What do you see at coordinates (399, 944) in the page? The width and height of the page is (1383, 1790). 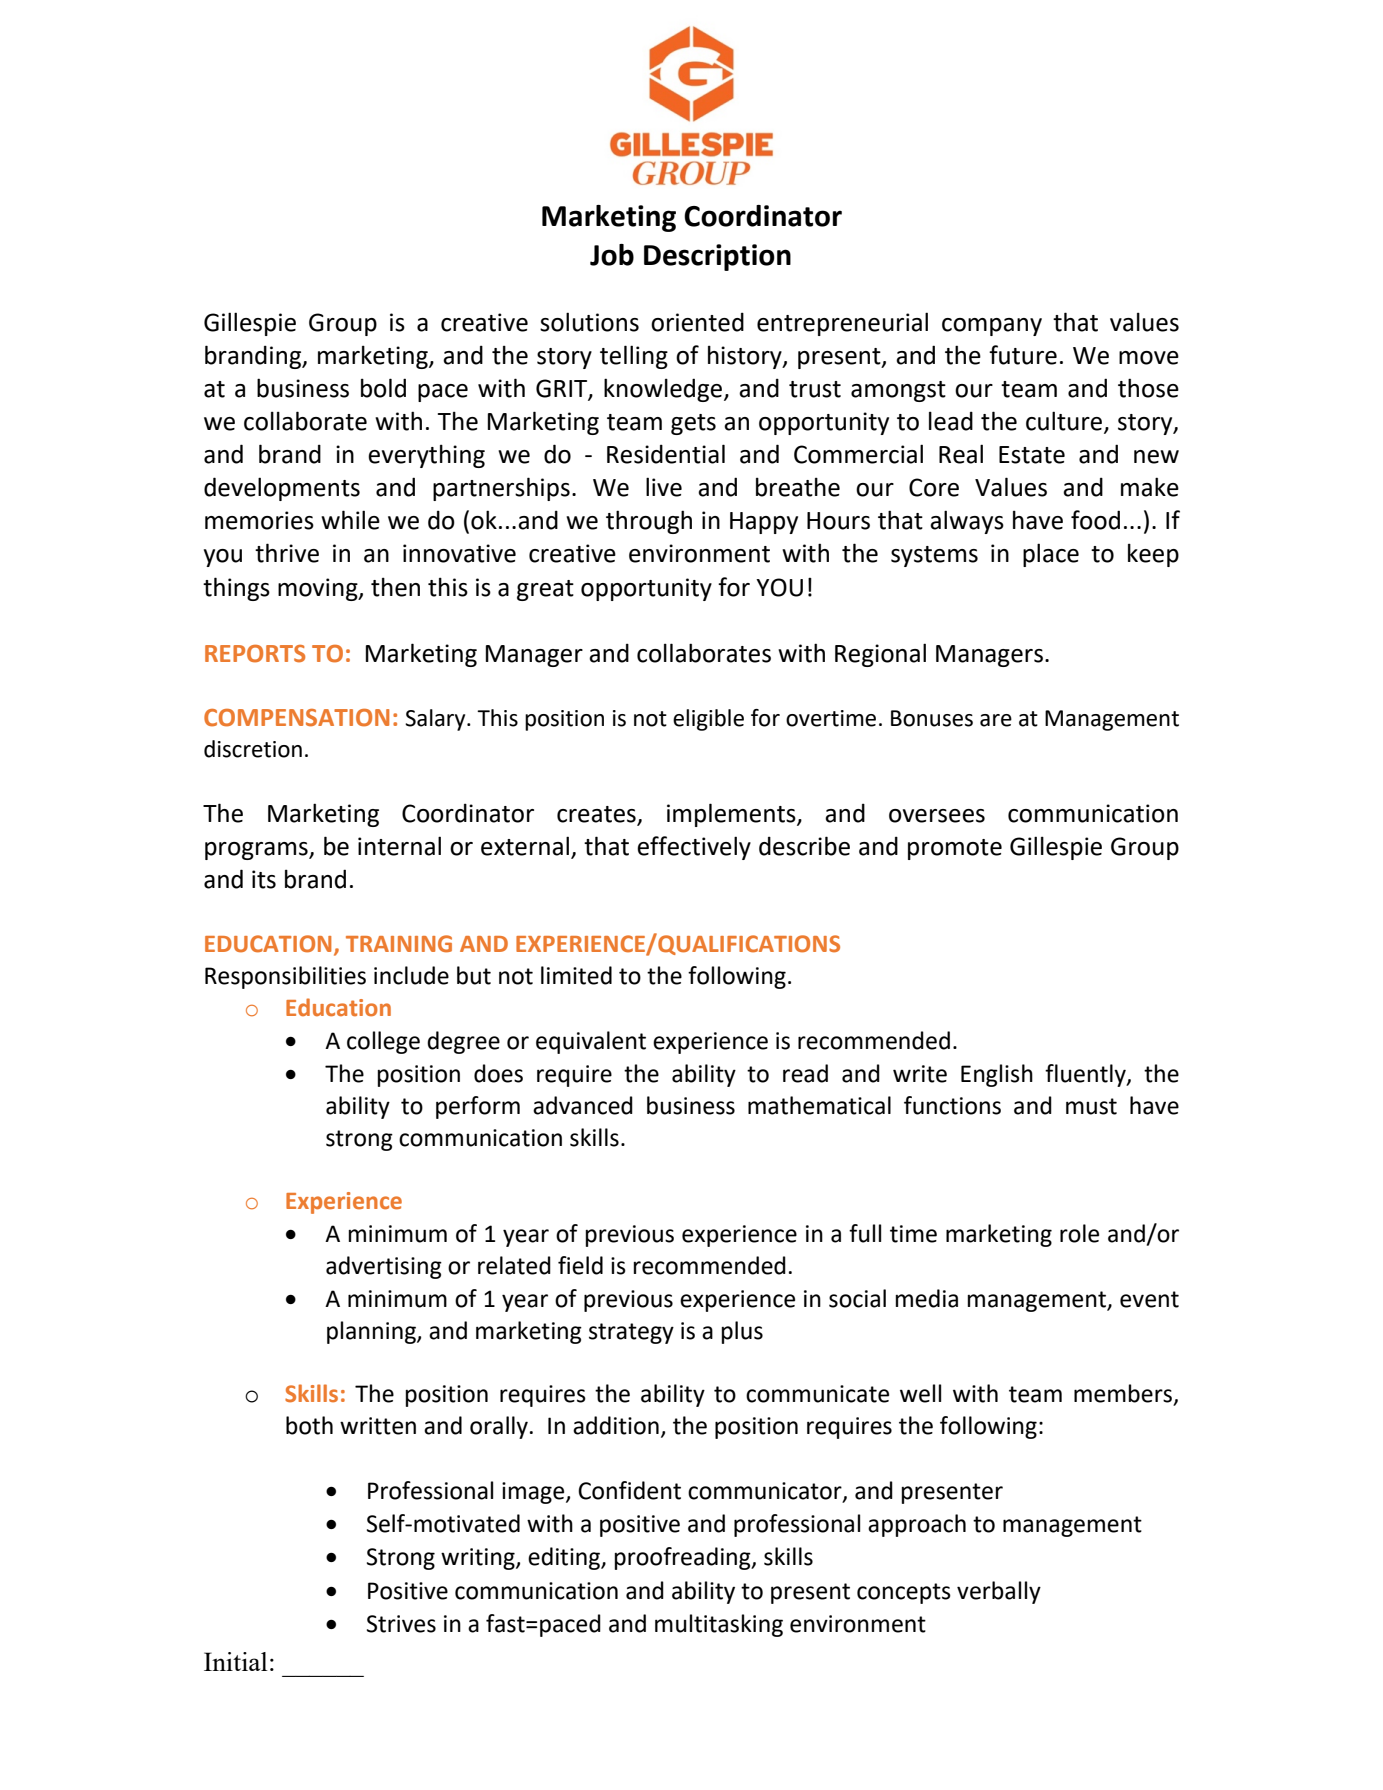 I see `TRAINING` at bounding box center [399, 944].
